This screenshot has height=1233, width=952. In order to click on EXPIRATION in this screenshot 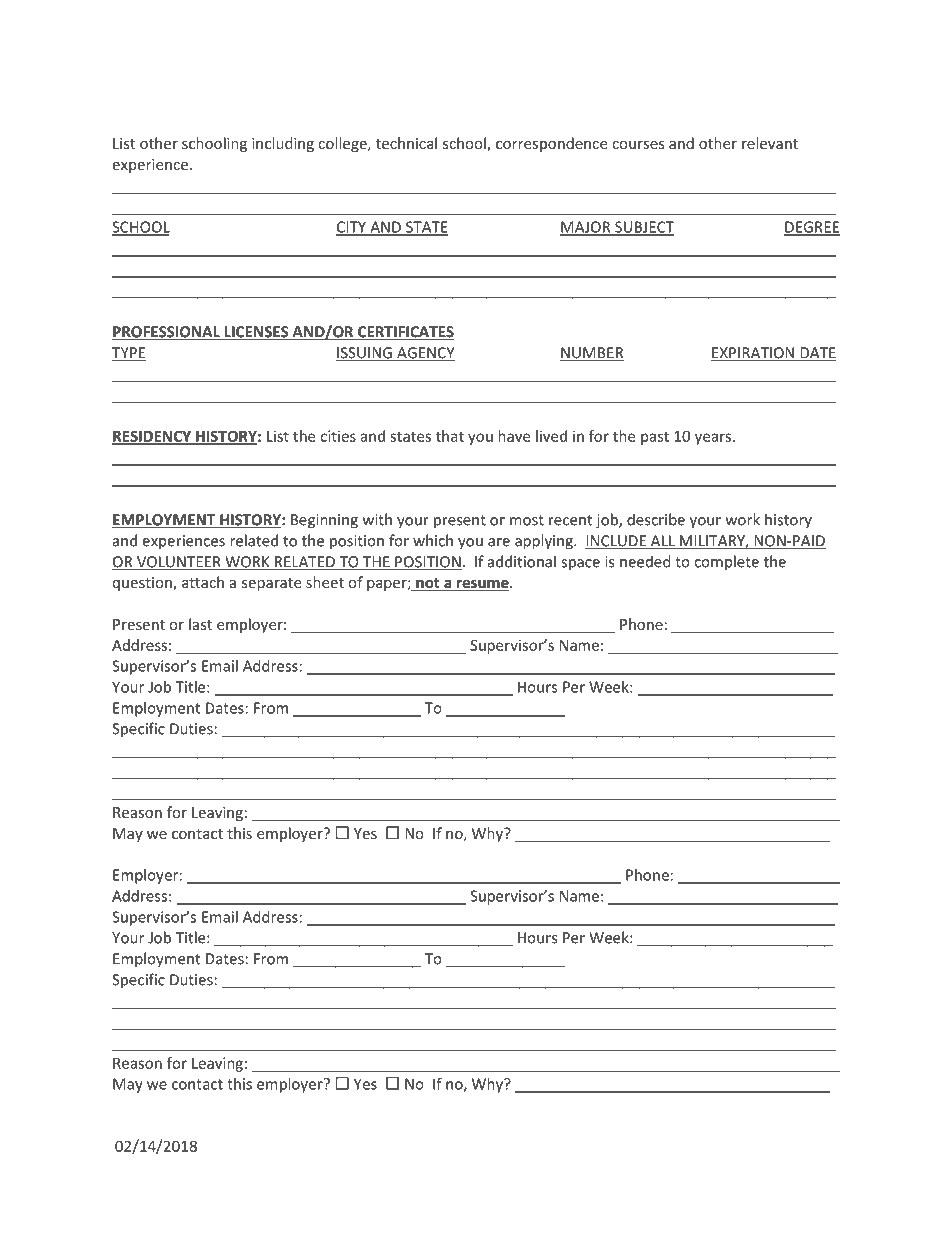, I will do `click(753, 354)`.
